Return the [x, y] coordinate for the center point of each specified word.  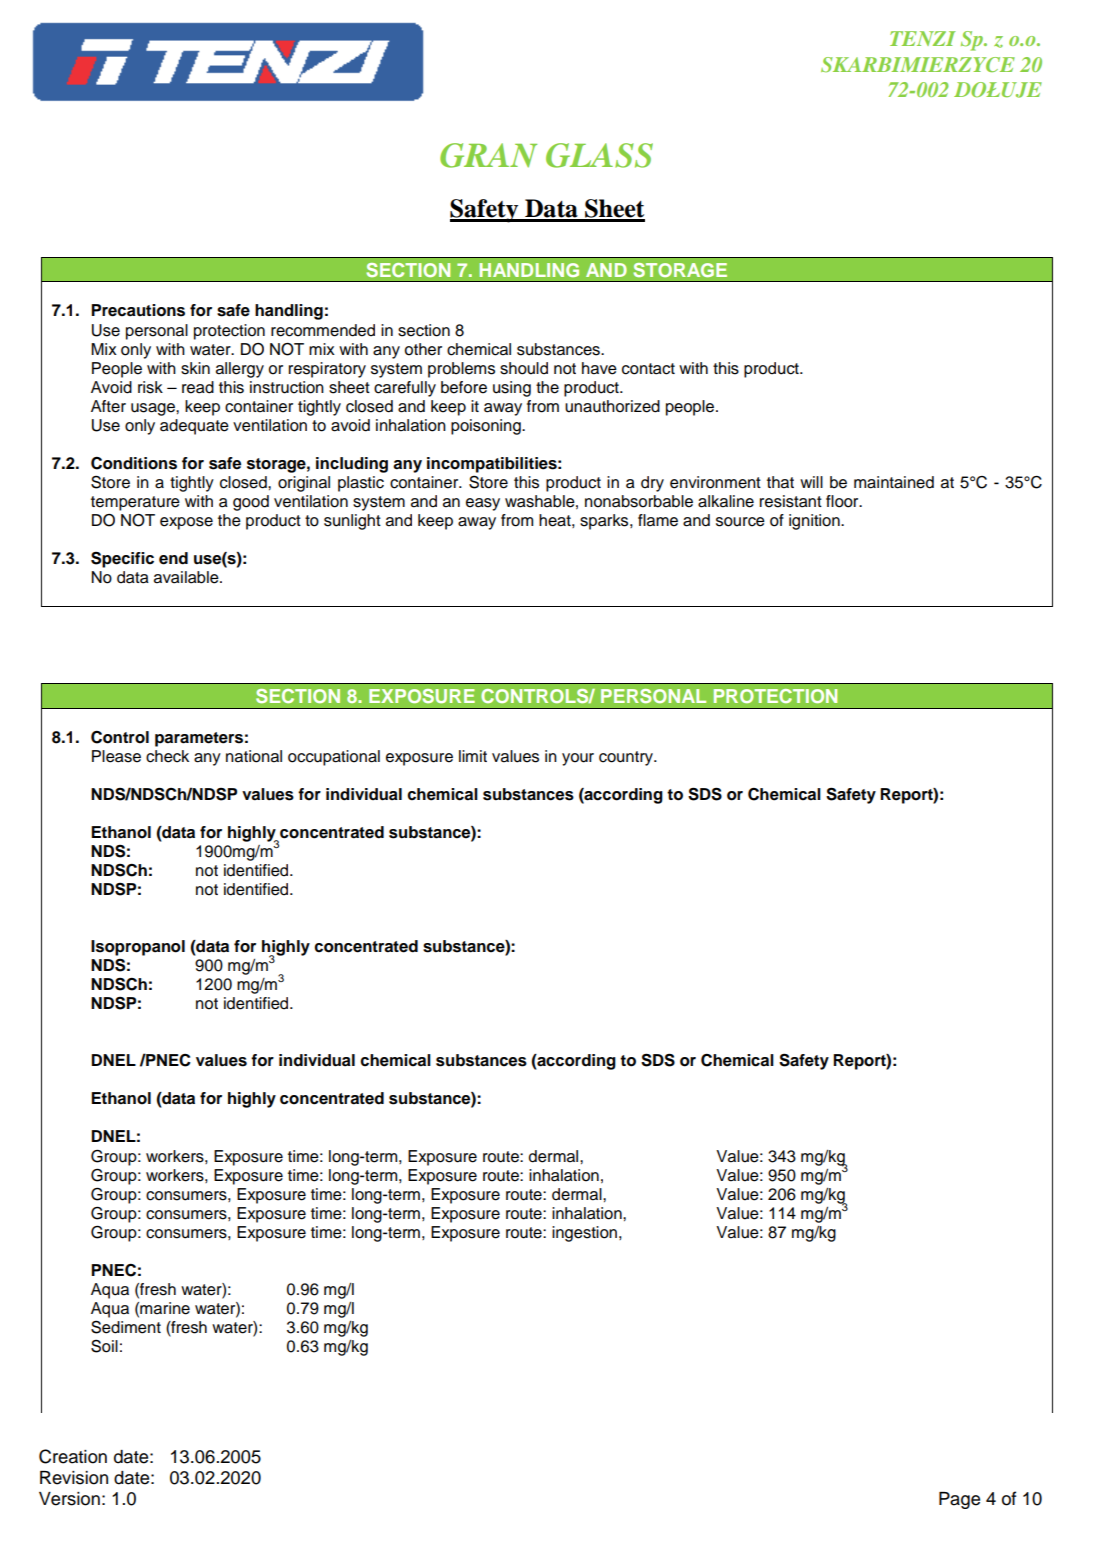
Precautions [138, 310]
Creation [73, 1456]
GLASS [599, 155]
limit [473, 756]
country [627, 758]
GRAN [488, 155]
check [167, 756]
